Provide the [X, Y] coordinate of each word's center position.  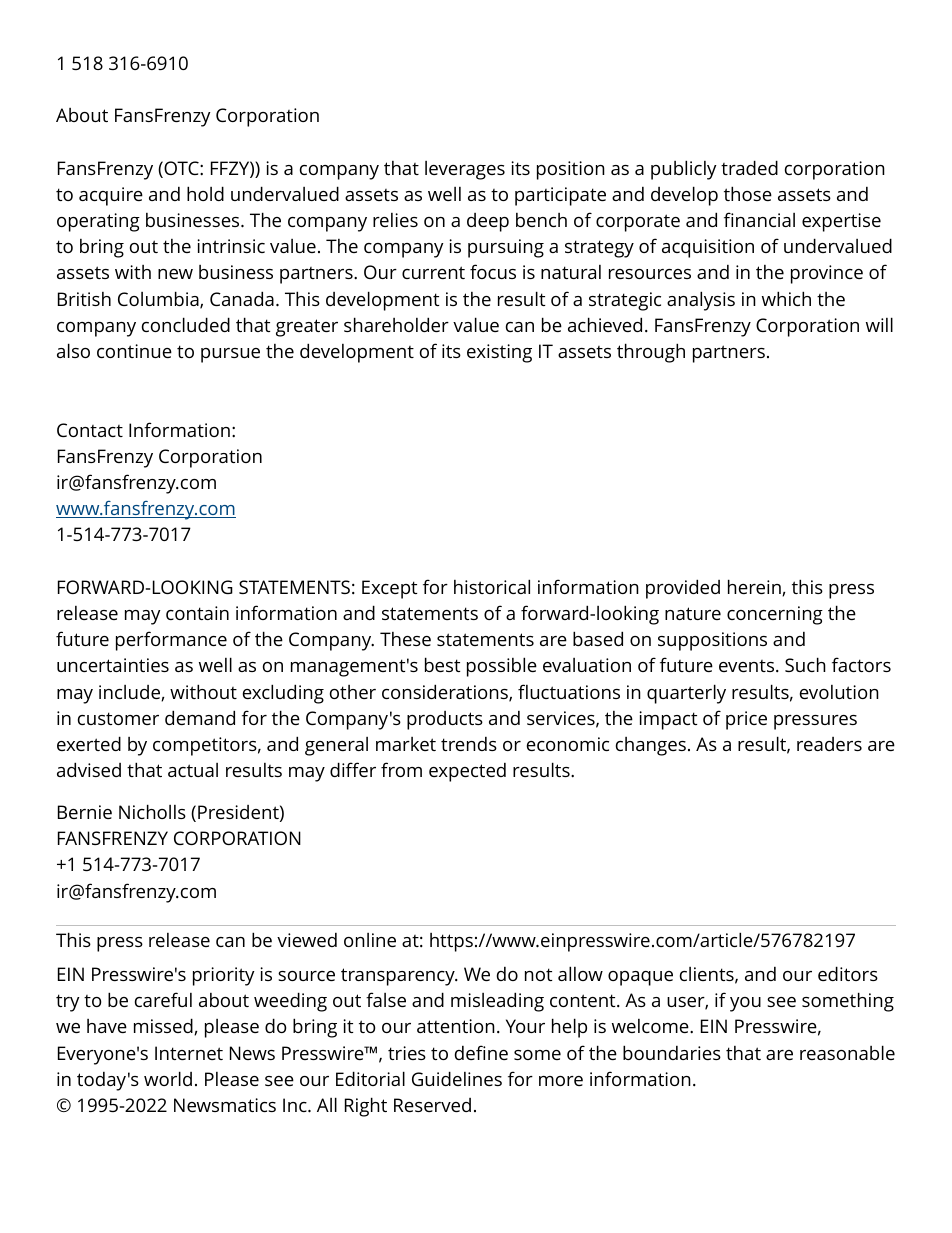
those [748, 193]
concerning [775, 615]
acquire [111, 196]
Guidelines [457, 1078]
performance [171, 641]
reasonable [847, 1052]
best [442, 664]
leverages [465, 170]
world [168, 1078]
